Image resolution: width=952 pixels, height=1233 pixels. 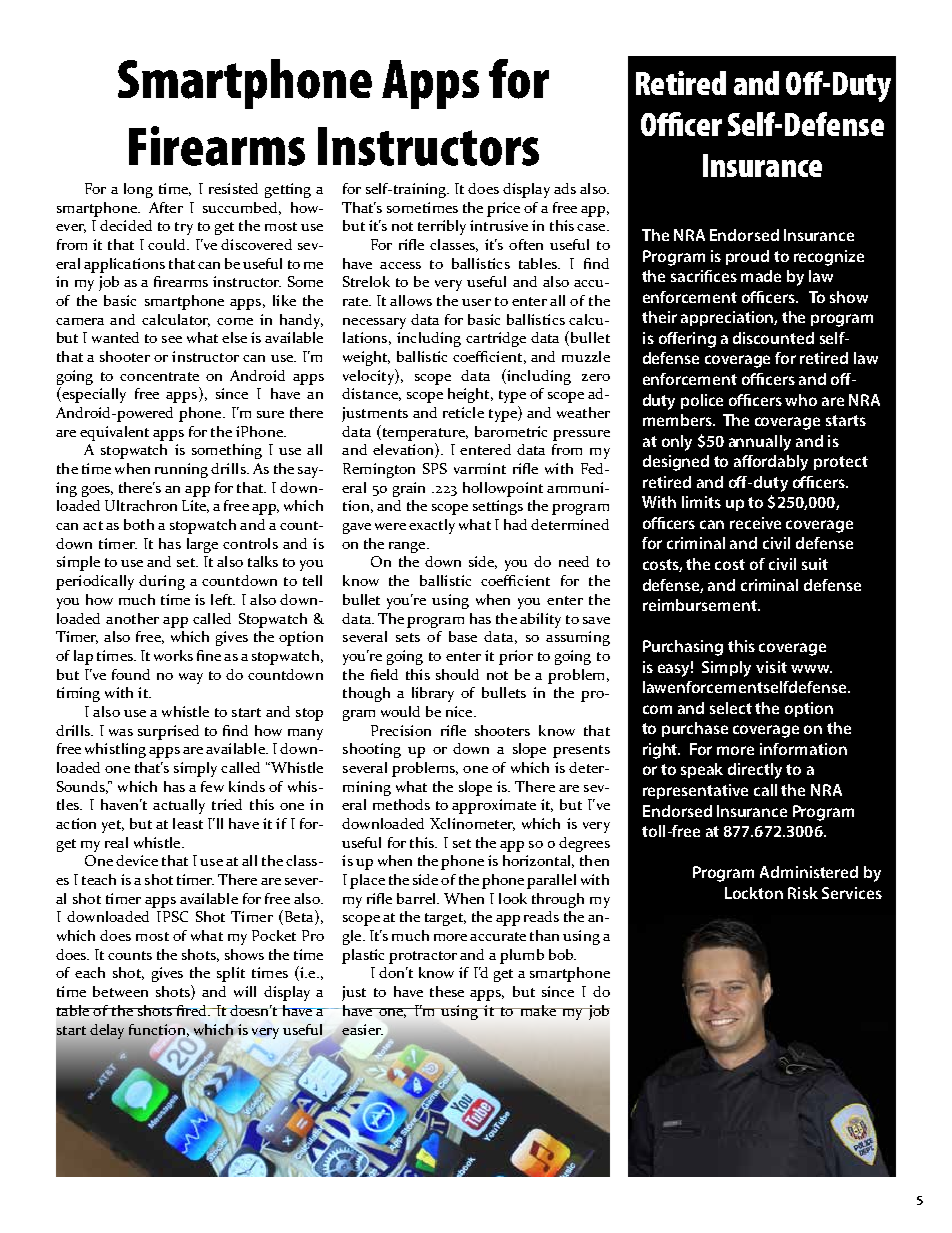 I want to click on base, so click(x=463, y=636).
